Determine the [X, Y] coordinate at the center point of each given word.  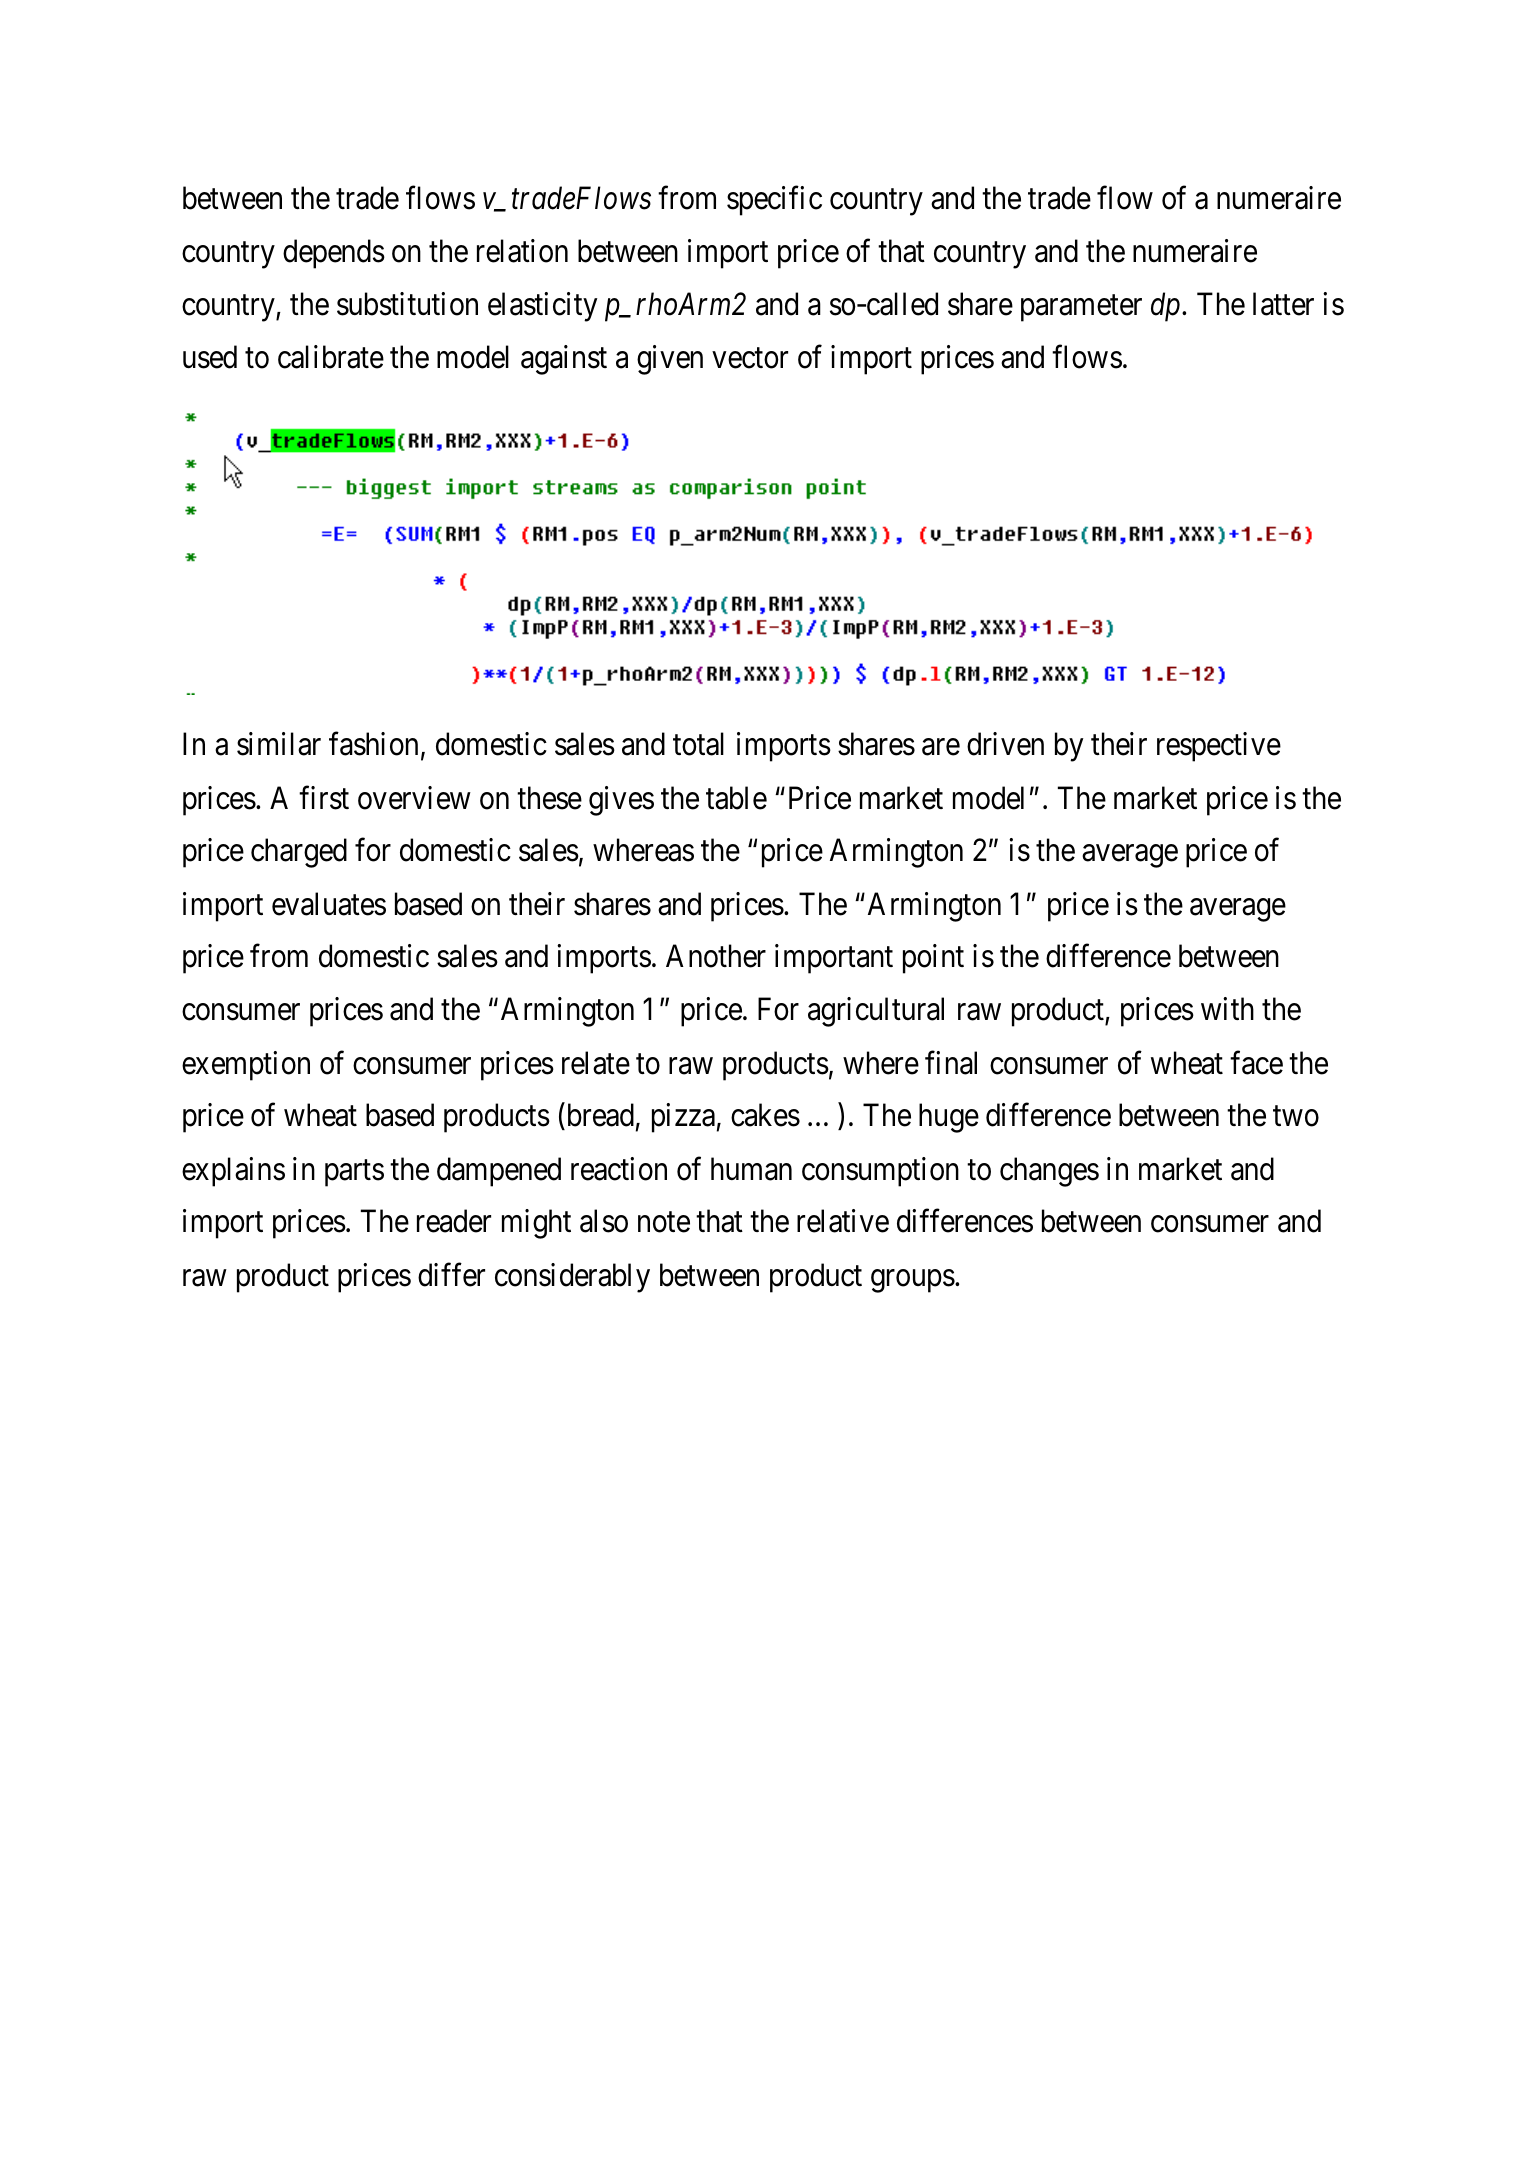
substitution [407, 304]
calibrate [331, 357]
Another [716, 956]
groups [913, 1281]
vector [750, 359]
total [698, 744]
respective [1219, 747]
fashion [373, 744]
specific [774, 201]
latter [1283, 304]
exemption [246, 1066]
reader [454, 1221]
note [664, 1223]
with [1227, 1008]
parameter [1081, 308]
